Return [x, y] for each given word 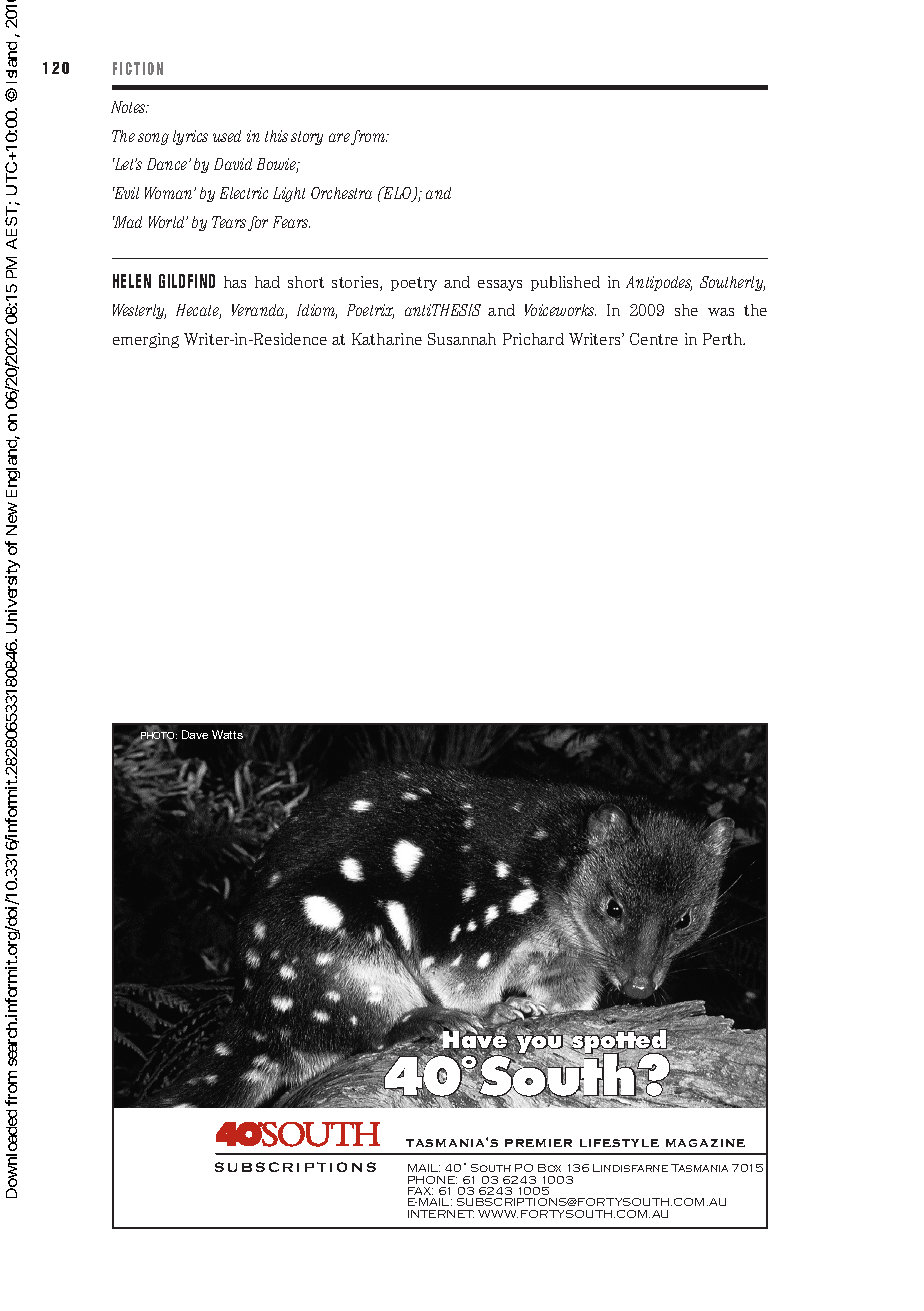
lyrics [190, 137]
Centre [654, 339]
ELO [397, 194]
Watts [229, 734]
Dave [195, 734]
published [565, 283]
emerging [146, 340]
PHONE [432, 1180]
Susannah [462, 339]
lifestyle [619, 1143]
